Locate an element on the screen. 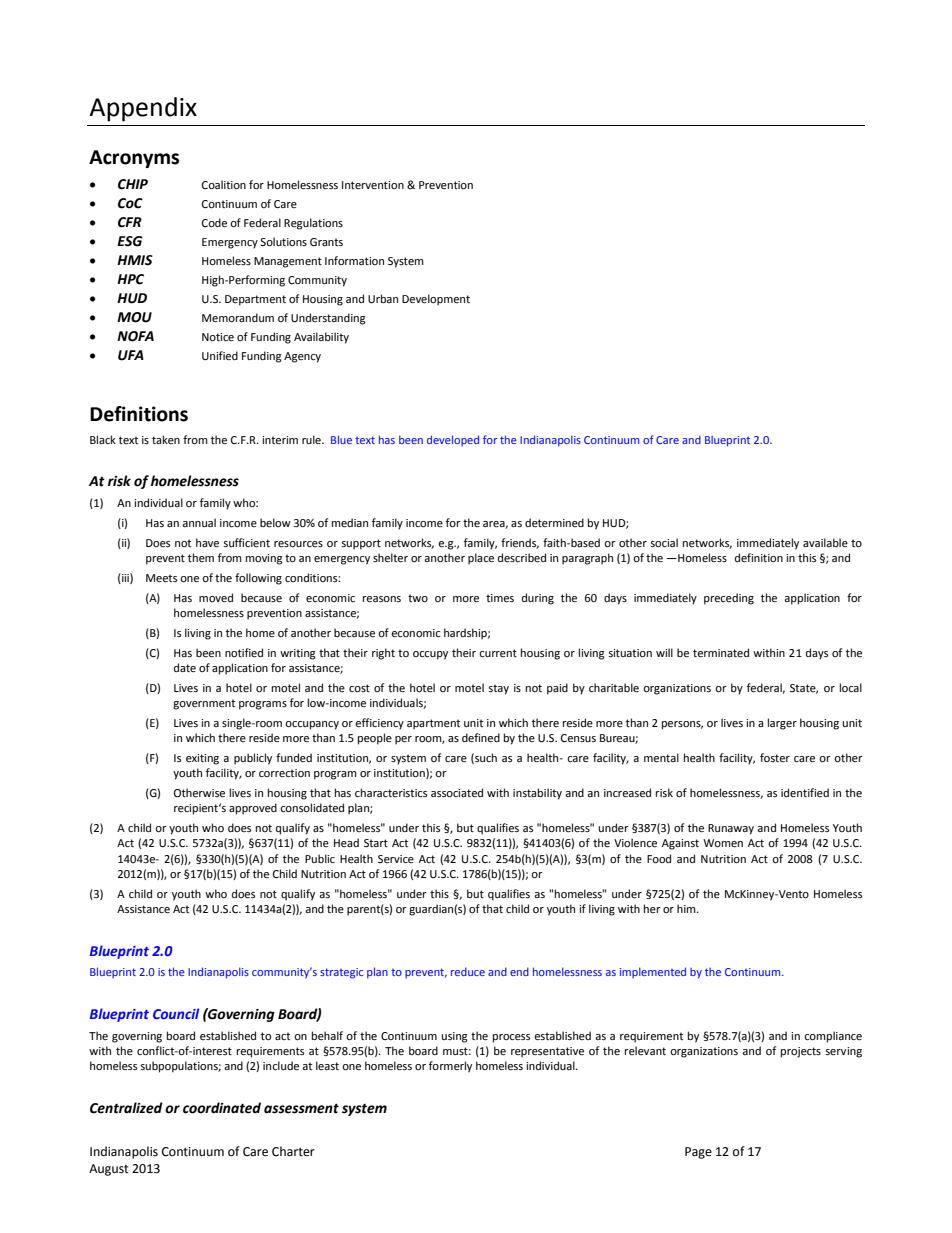  Runaway is located at coordinates (731, 829).
